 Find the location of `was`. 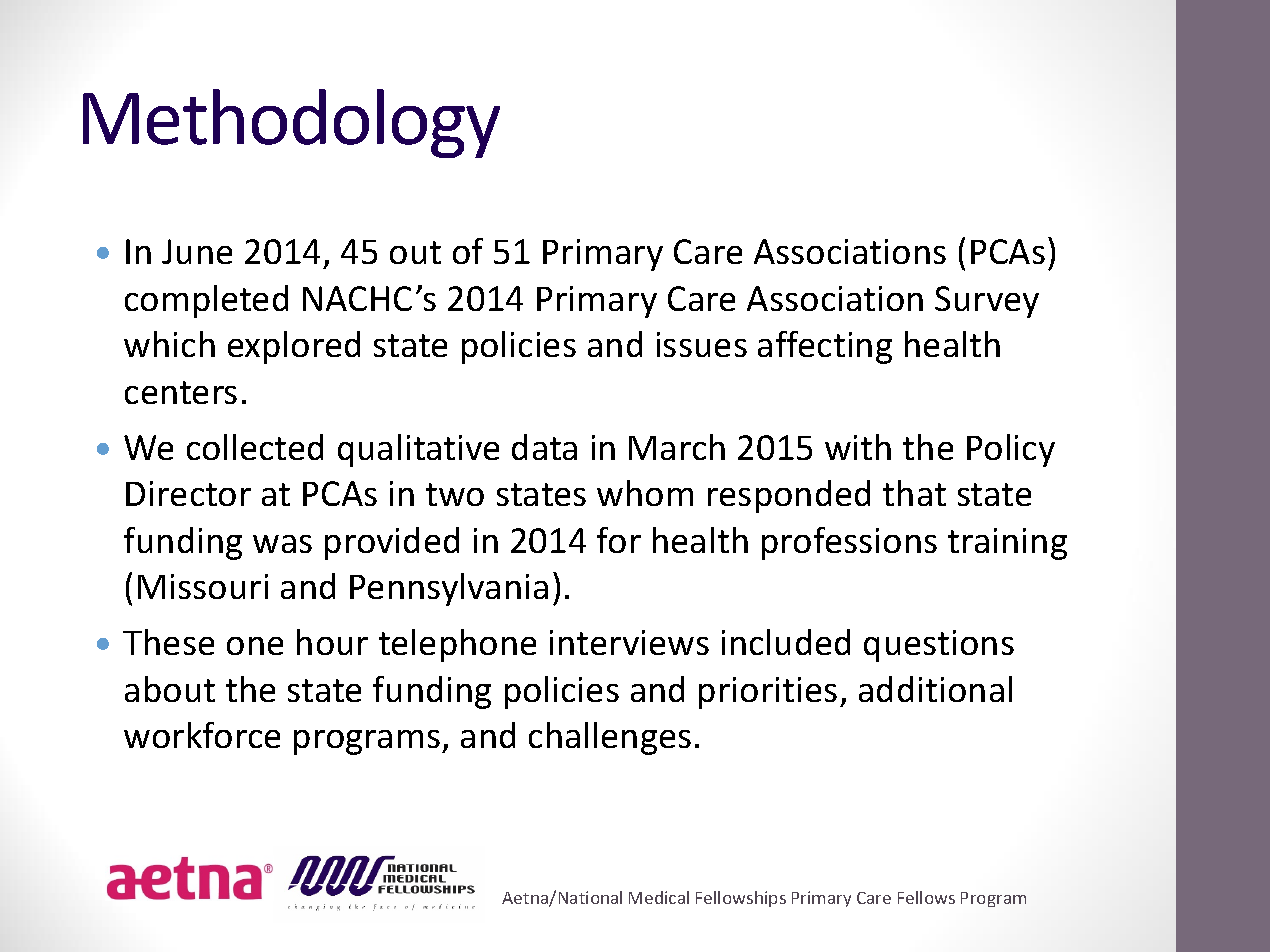

was is located at coordinates (282, 544).
